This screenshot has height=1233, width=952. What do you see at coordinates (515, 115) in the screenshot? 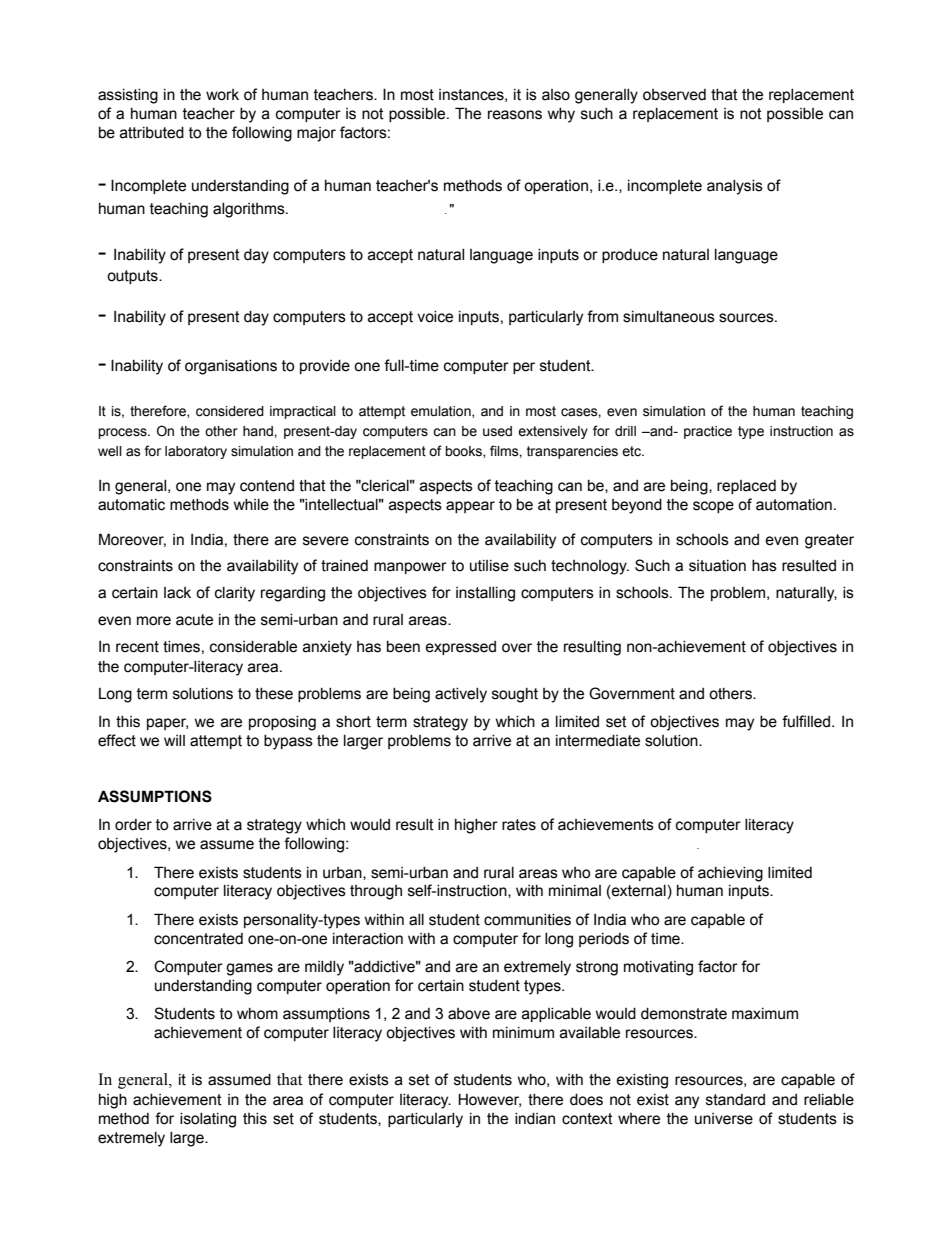
I see `reasons` at bounding box center [515, 115].
